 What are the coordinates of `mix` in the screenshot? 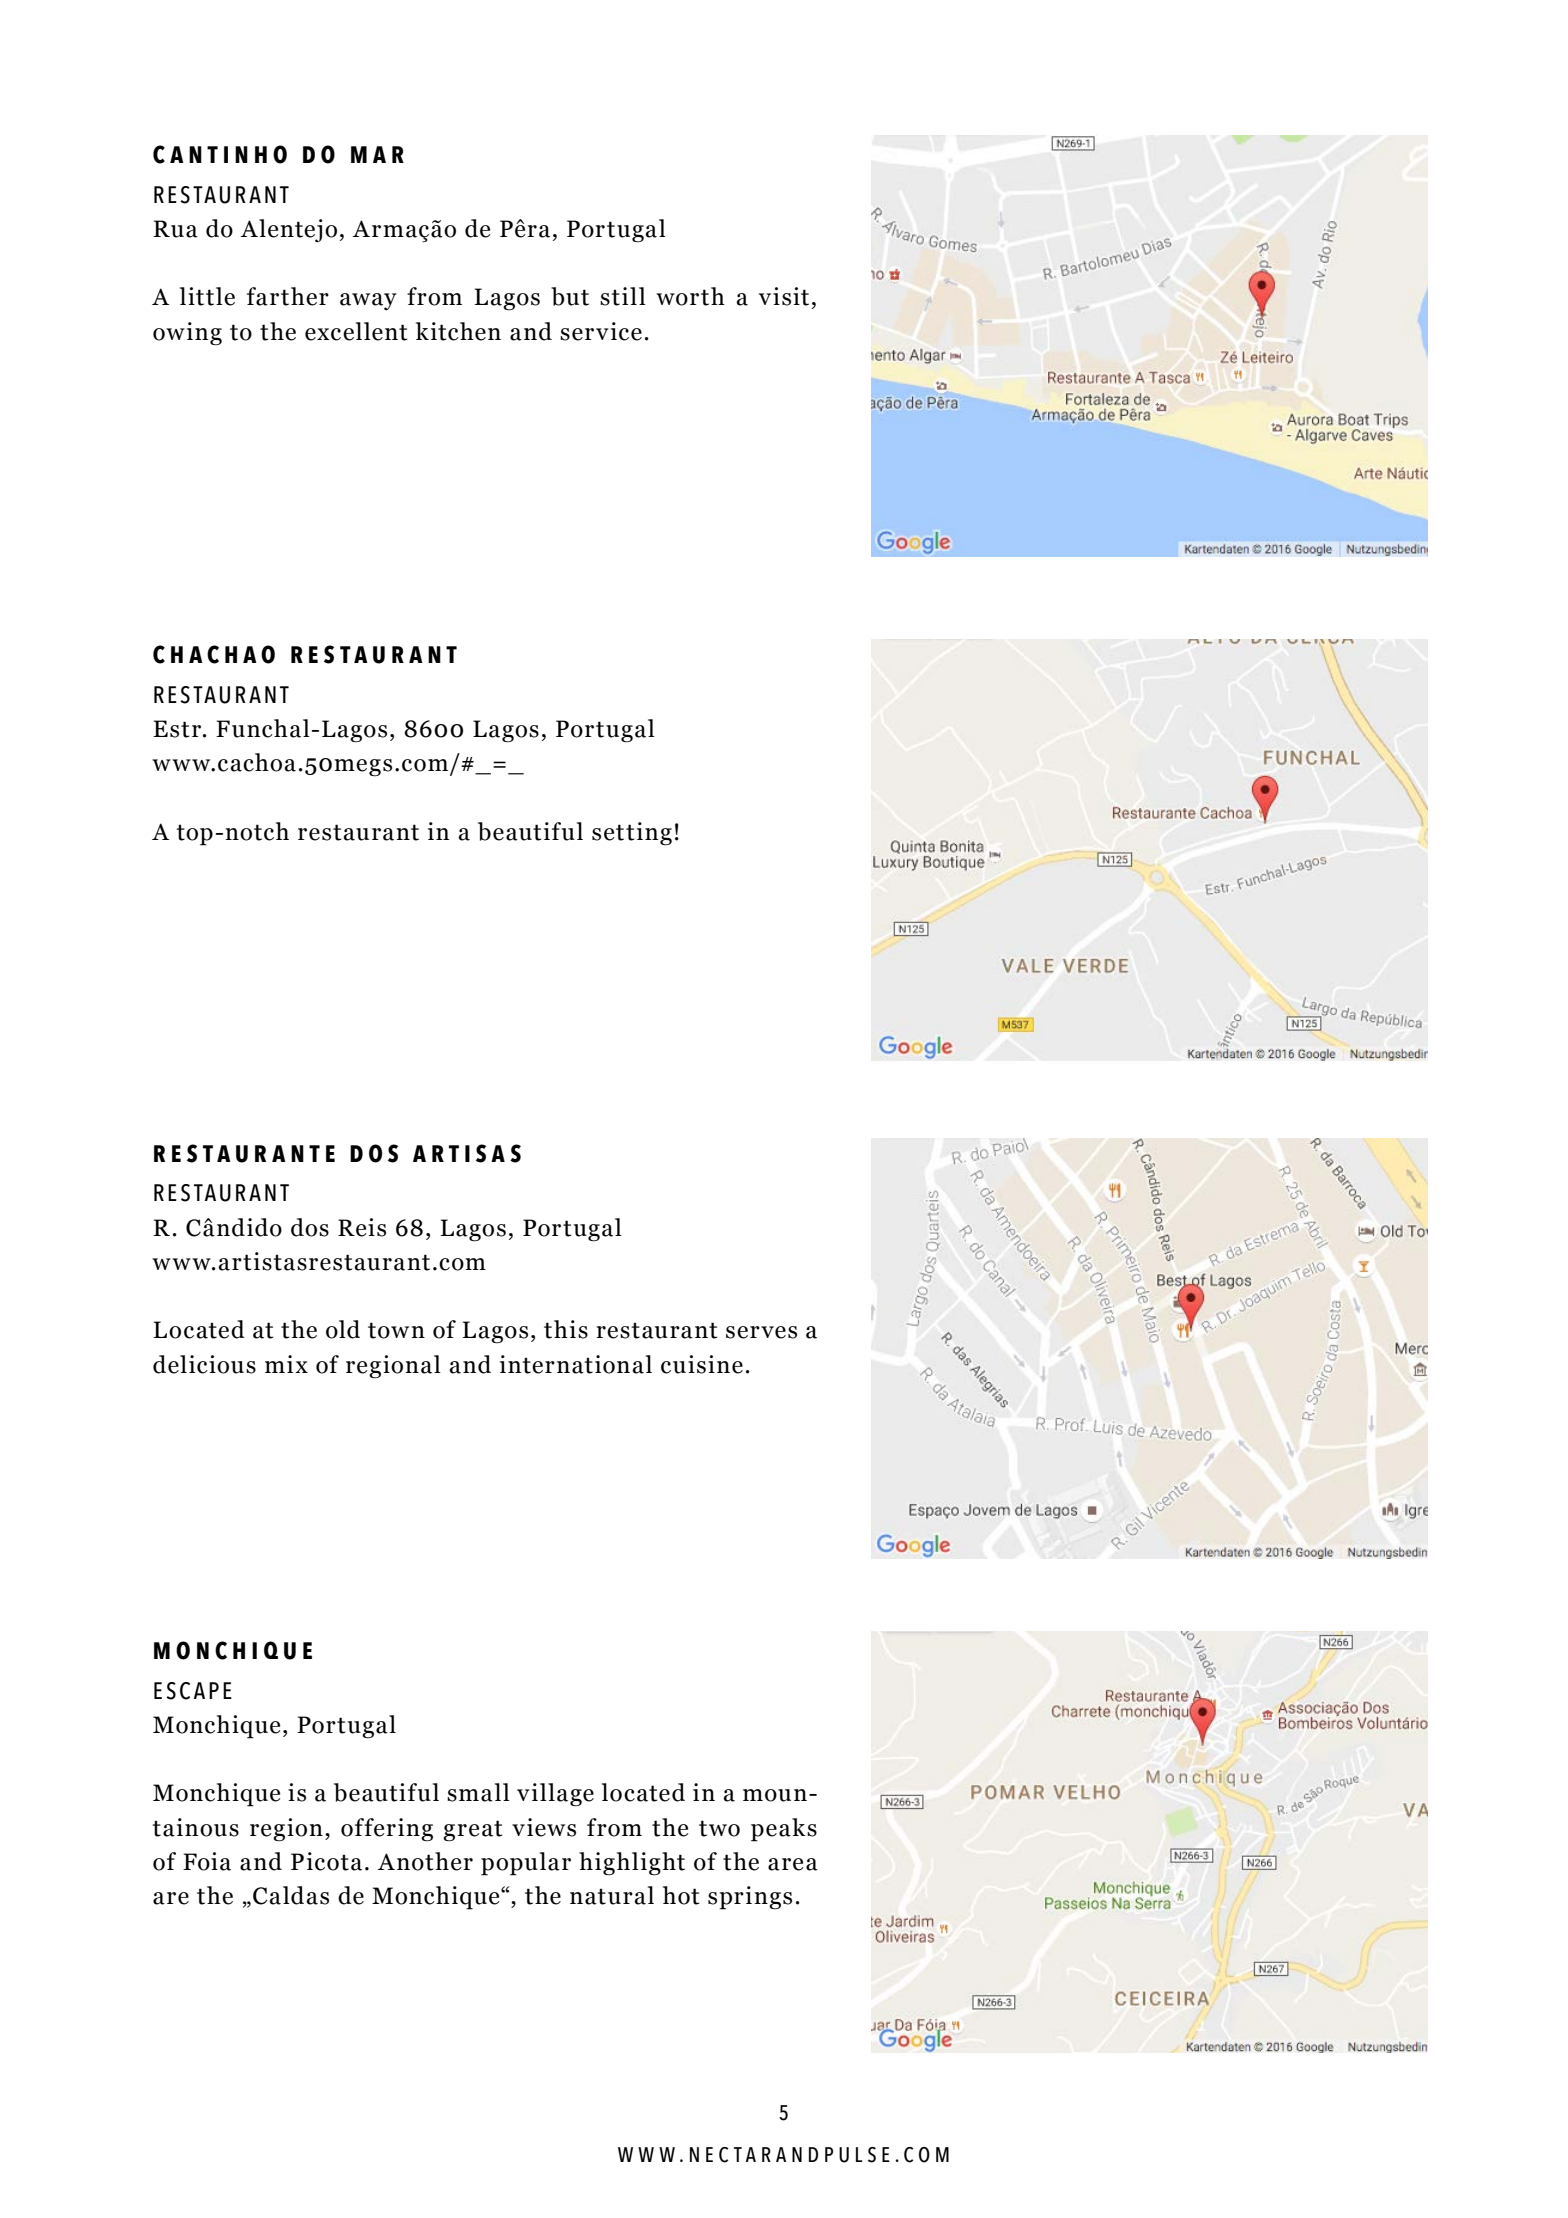 It's located at (286, 1364).
